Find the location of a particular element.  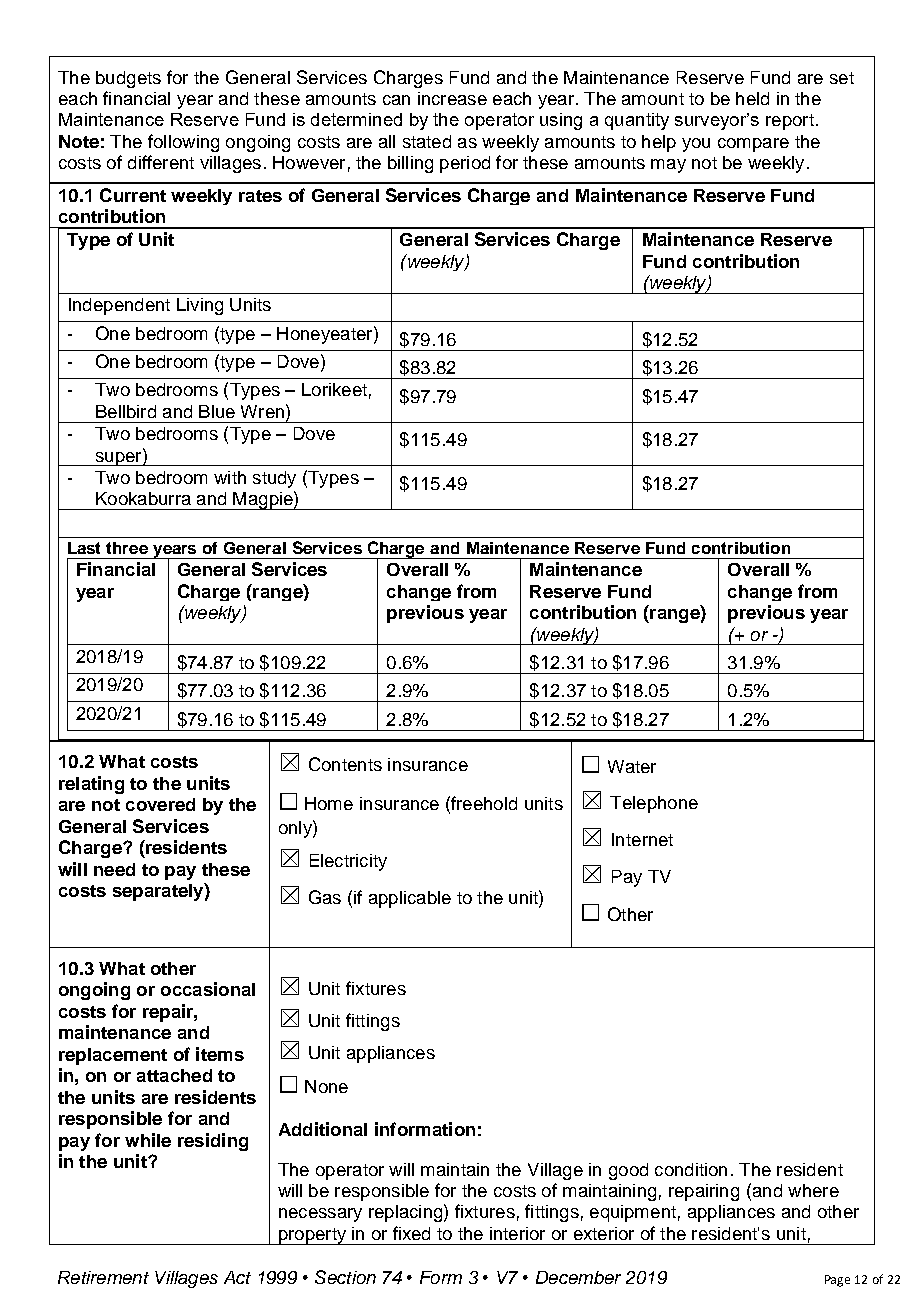

following is located at coordinates (183, 143).
